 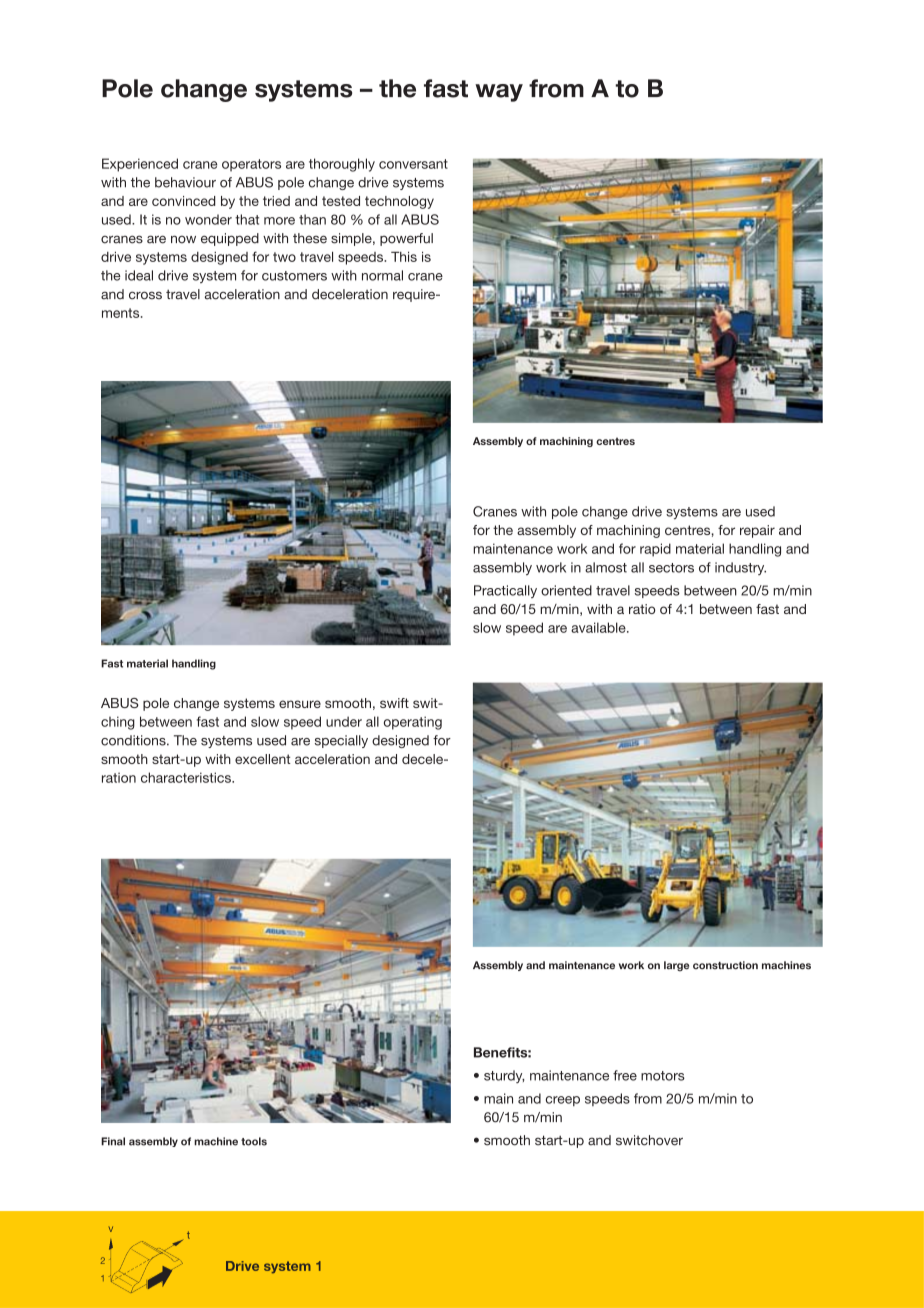 I want to click on conversant, so click(x=413, y=164).
